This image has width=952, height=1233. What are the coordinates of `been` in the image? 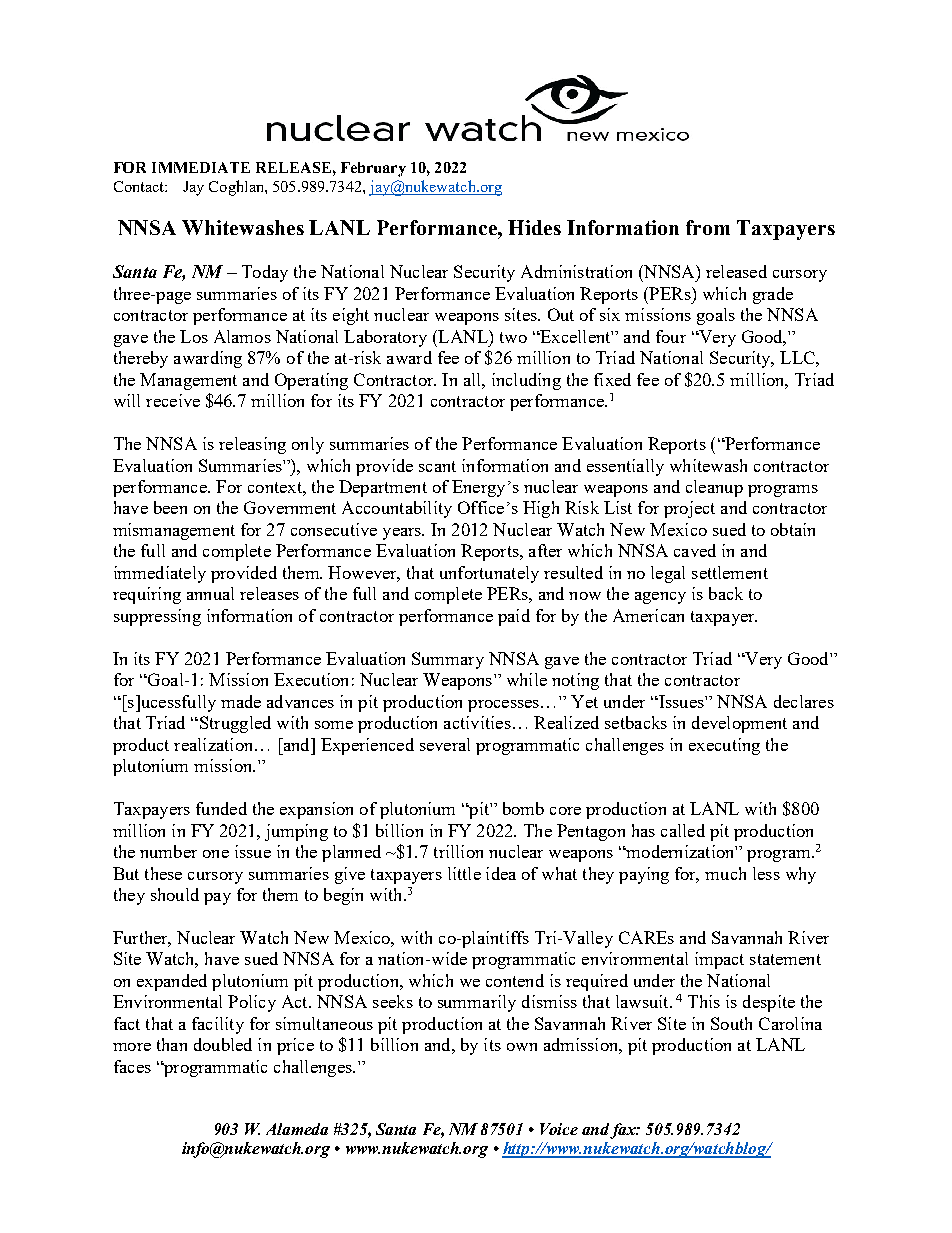 It's located at (170, 507).
